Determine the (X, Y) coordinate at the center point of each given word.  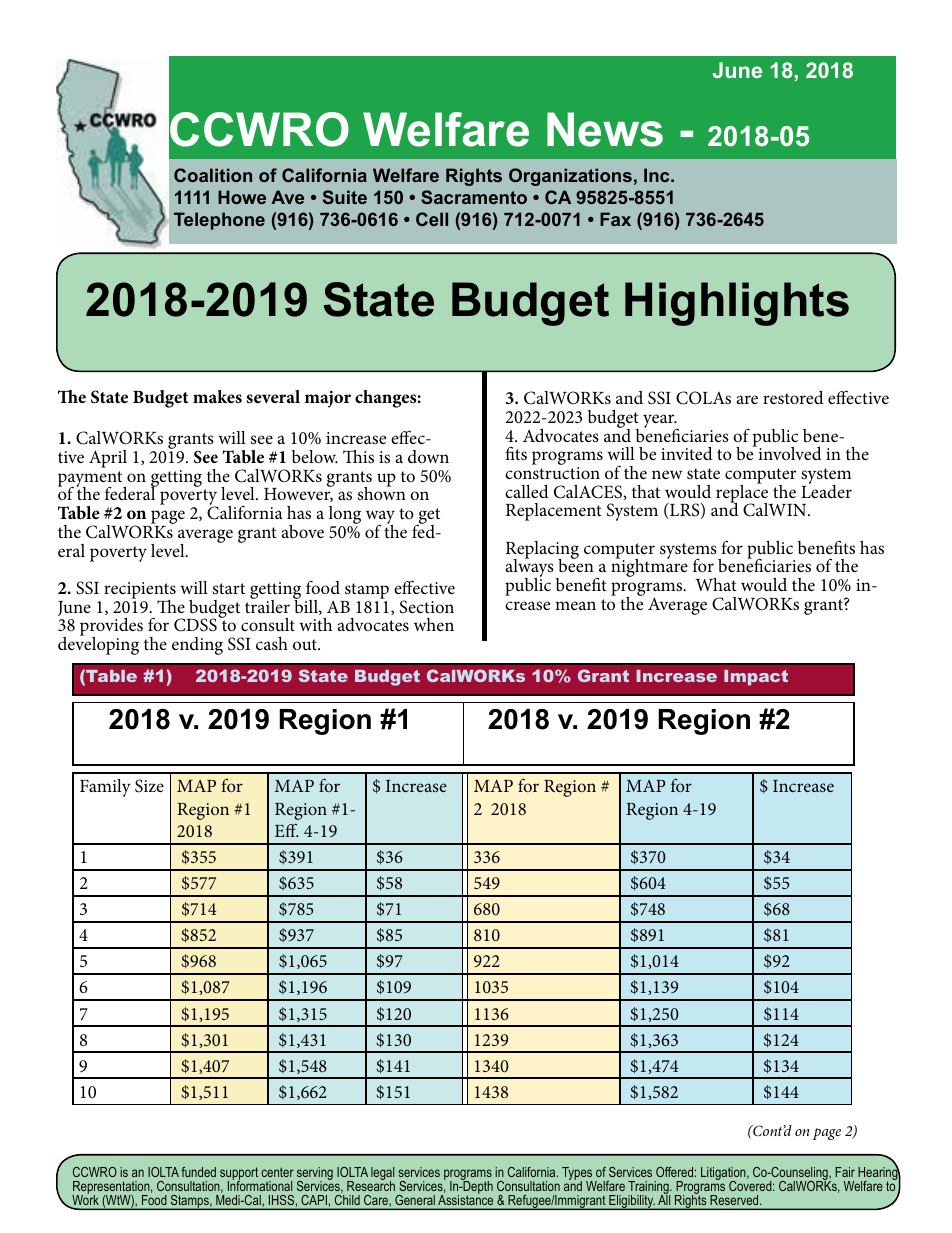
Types (577, 1175)
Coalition (213, 175)
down (428, 456)
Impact (756, 678)
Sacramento (474, 197)
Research (371, 1185)
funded (198, 1172)
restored (793, 397)
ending (197, 646)
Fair (845, 1172)
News (605, 129)
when (434, 624)
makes (217, 397)
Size (149, 786)
